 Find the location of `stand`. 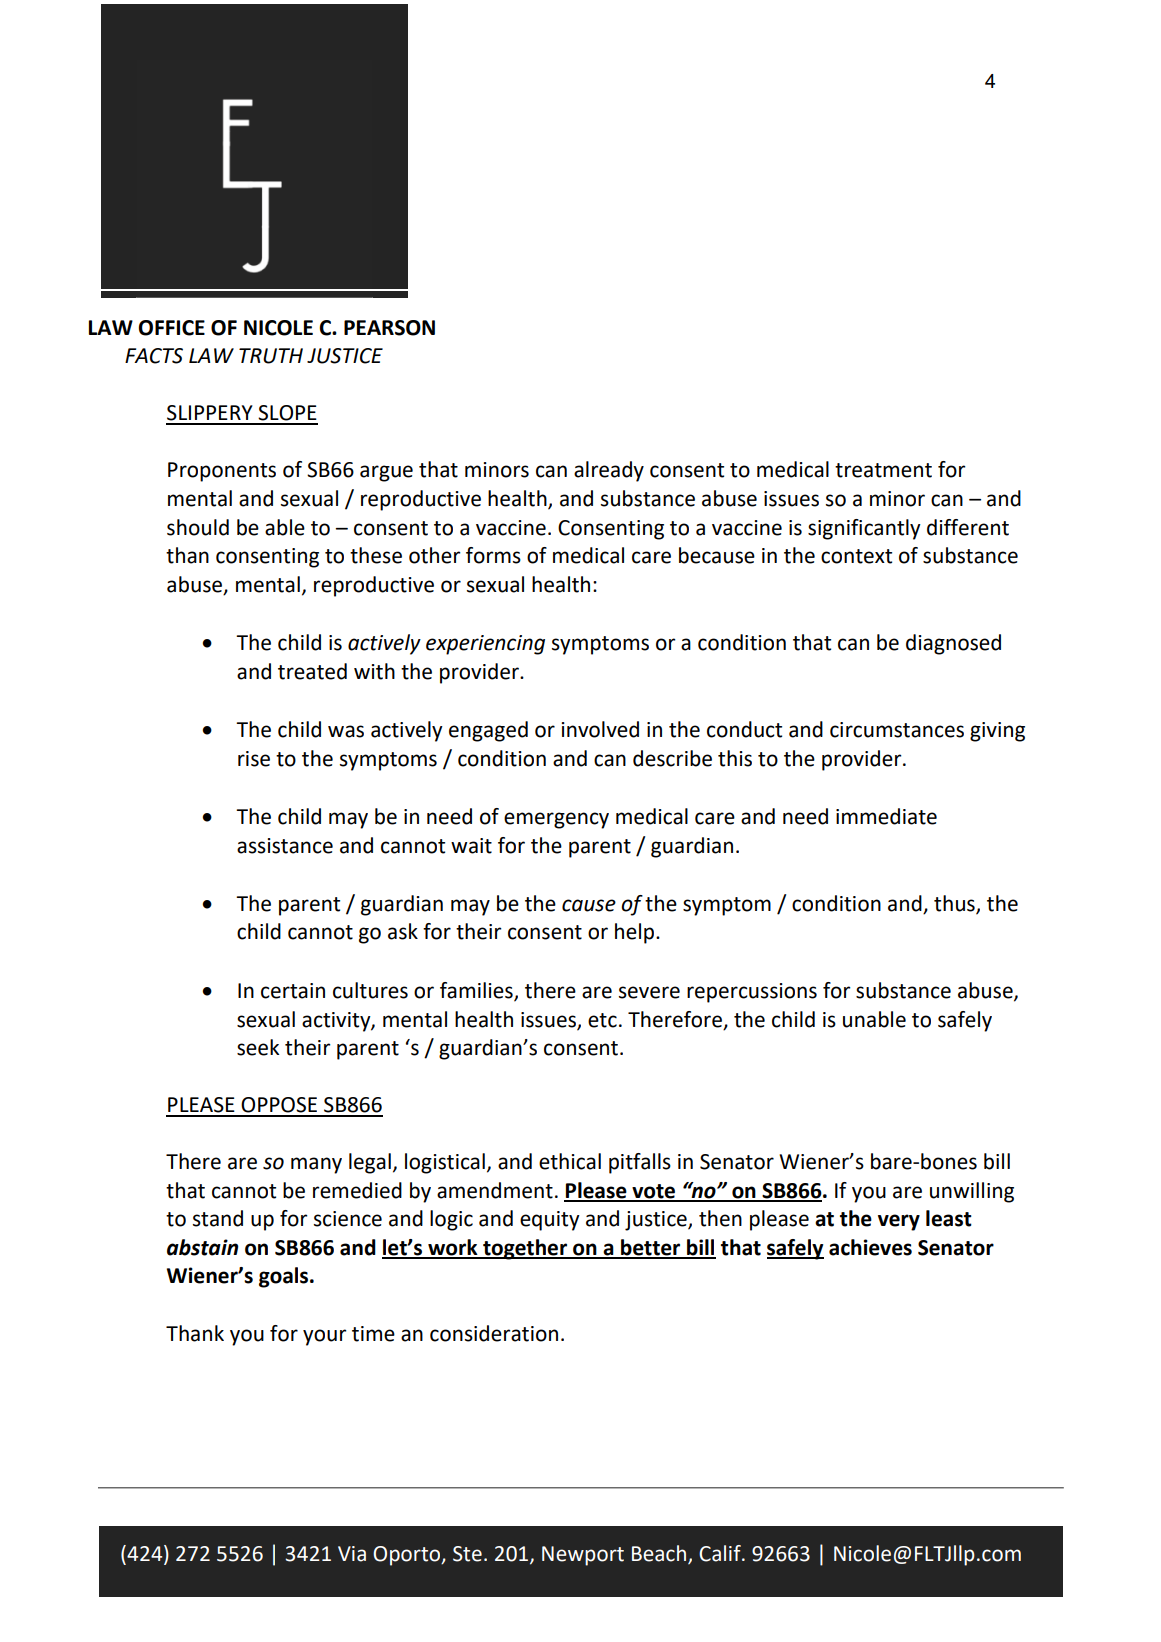

stand is located at coordinates (218, 1218).
